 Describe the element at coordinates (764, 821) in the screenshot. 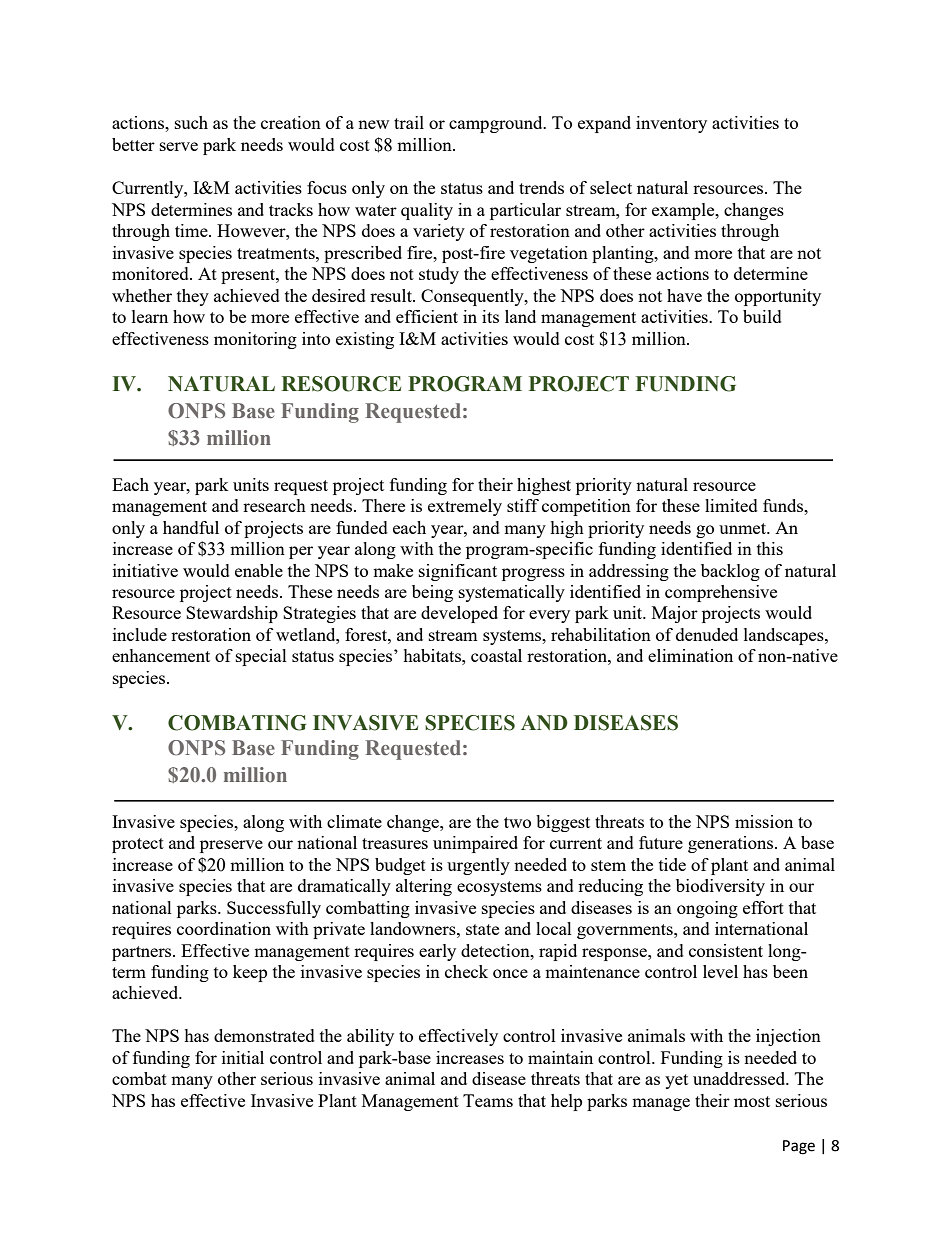

I see `mission` at that location.
